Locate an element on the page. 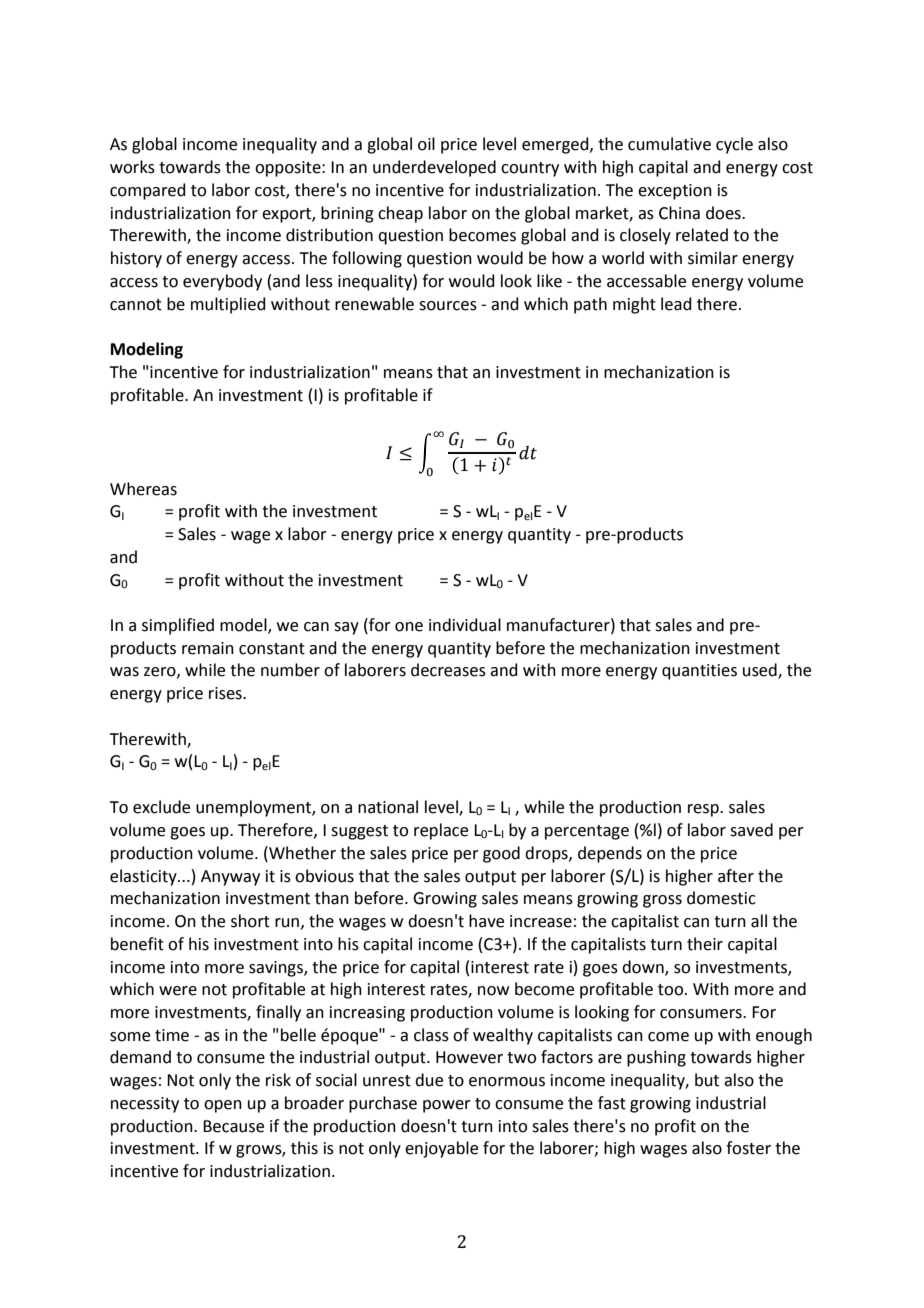 Image resolution: width=924 pixels, height=1308 pixels. underdeveloped is located at coordinates (434, 168).
